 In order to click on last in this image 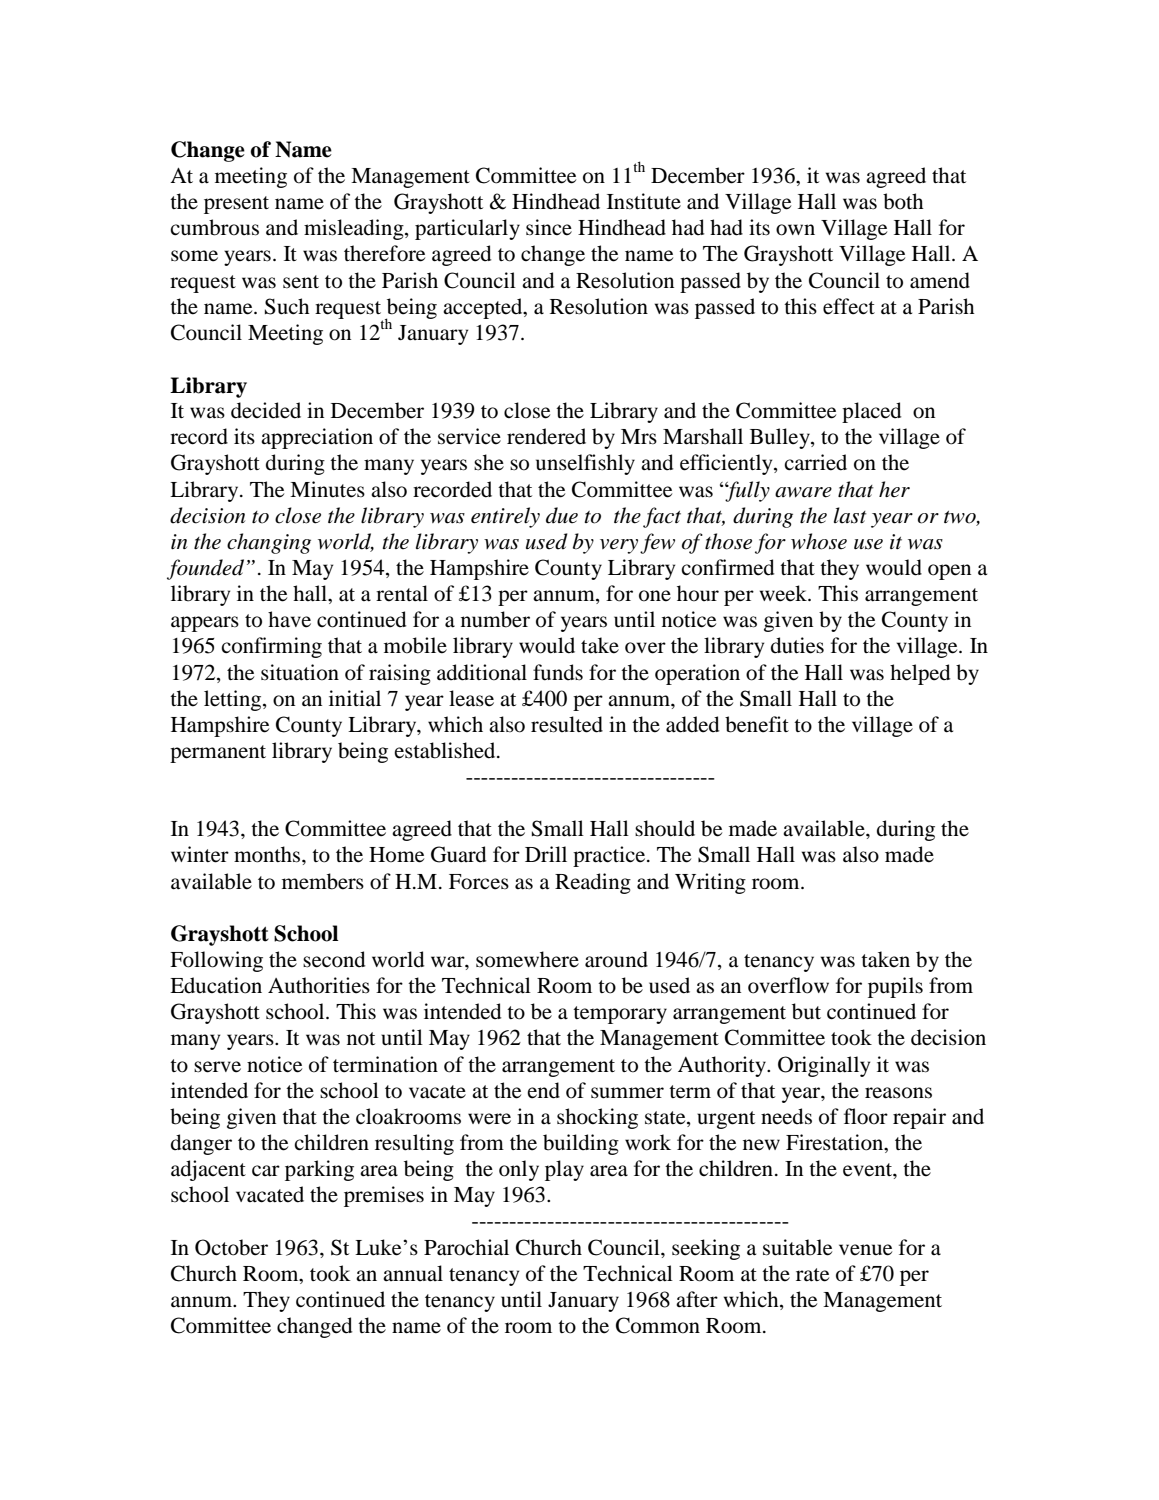, I will do `click(850, 515)`.
